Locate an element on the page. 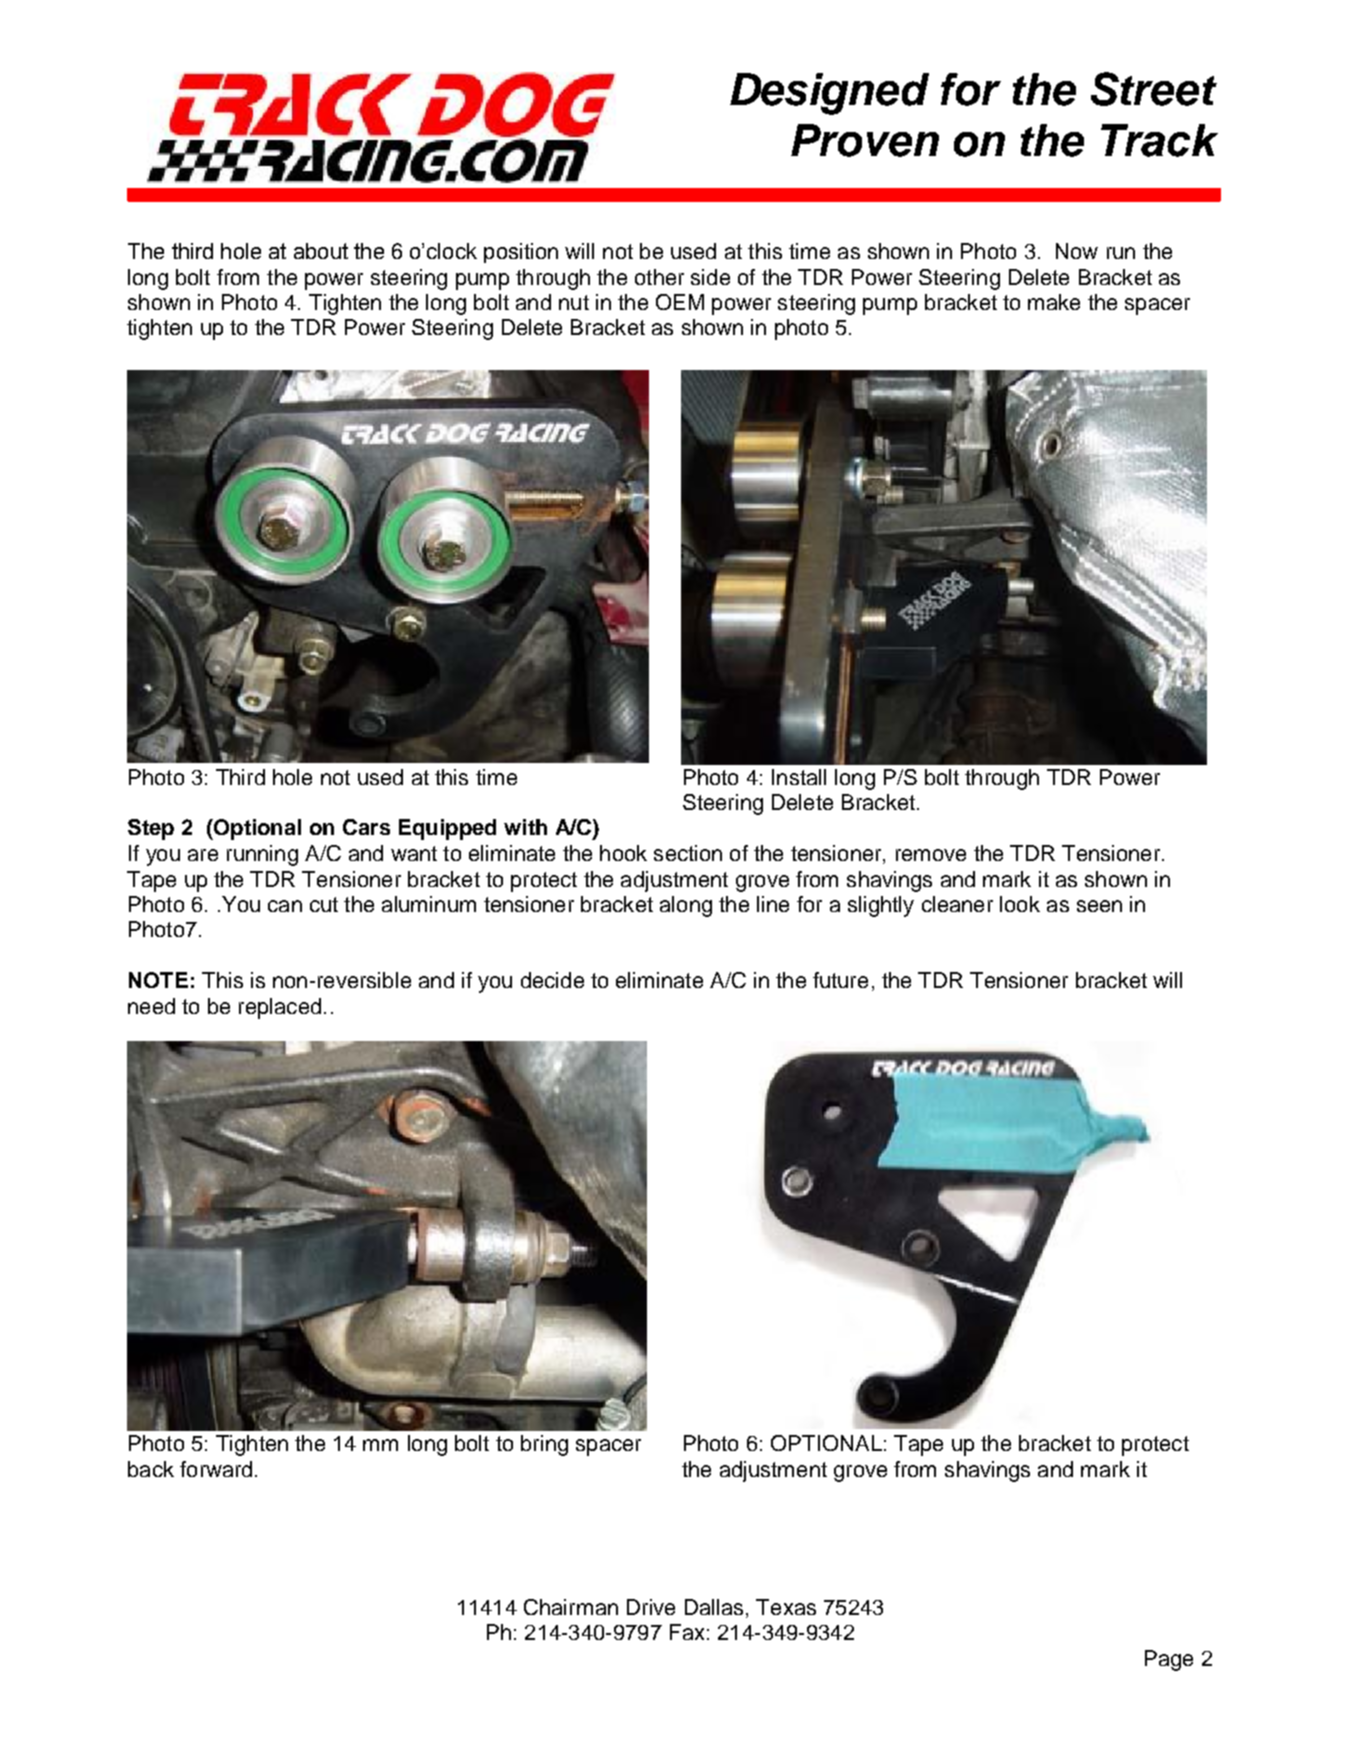 The image size is (1352, 1750). bring is located at coordinates (544, 1445).
